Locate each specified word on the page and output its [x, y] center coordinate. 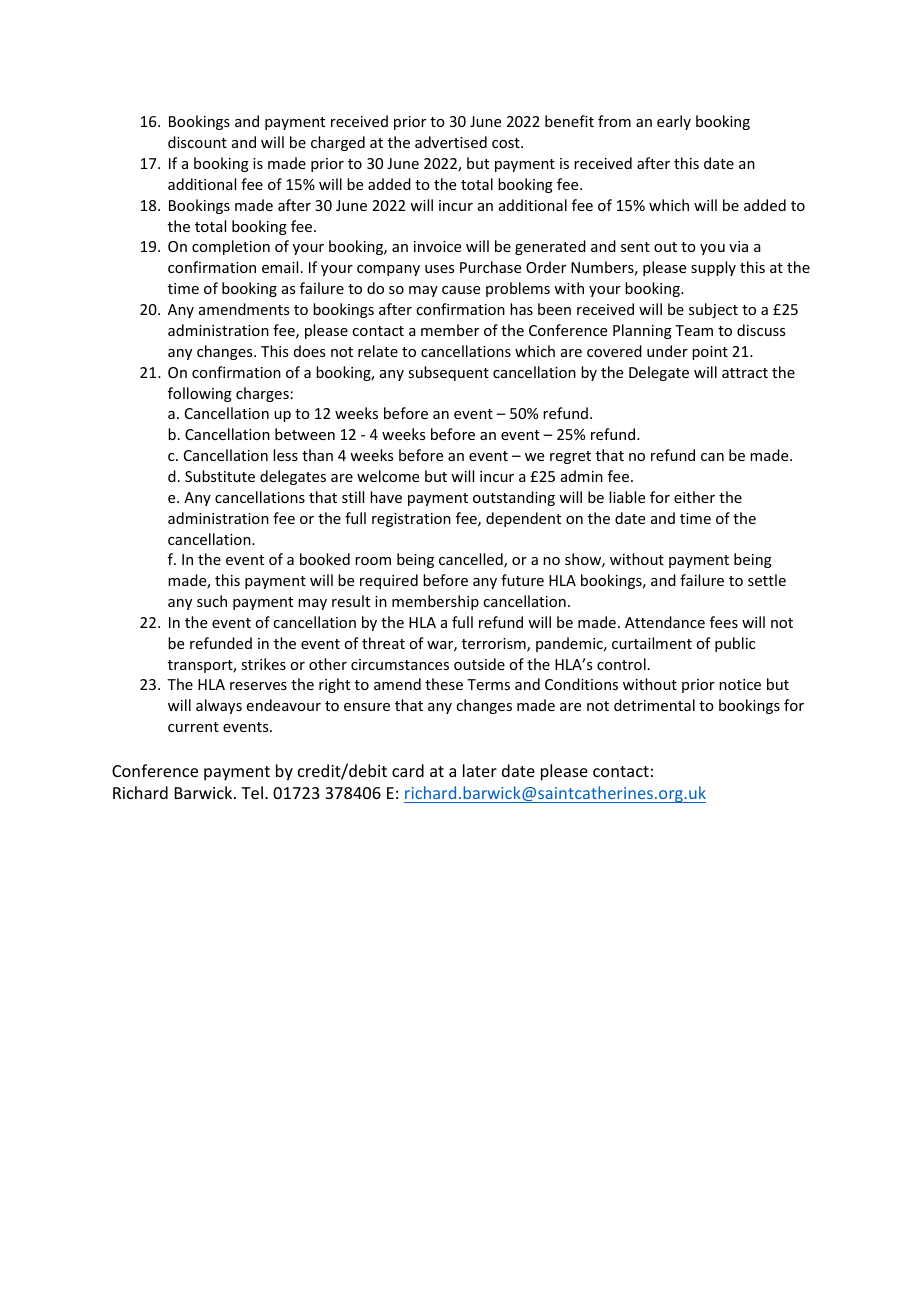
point [710, 353]
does [309, 351]
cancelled [472, 560]
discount [197, 142]
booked [325, 559]
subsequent [448, 373]
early [674, 122]
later [480, 770]
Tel [252, 792]
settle [767, 580]
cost [507, 143]
